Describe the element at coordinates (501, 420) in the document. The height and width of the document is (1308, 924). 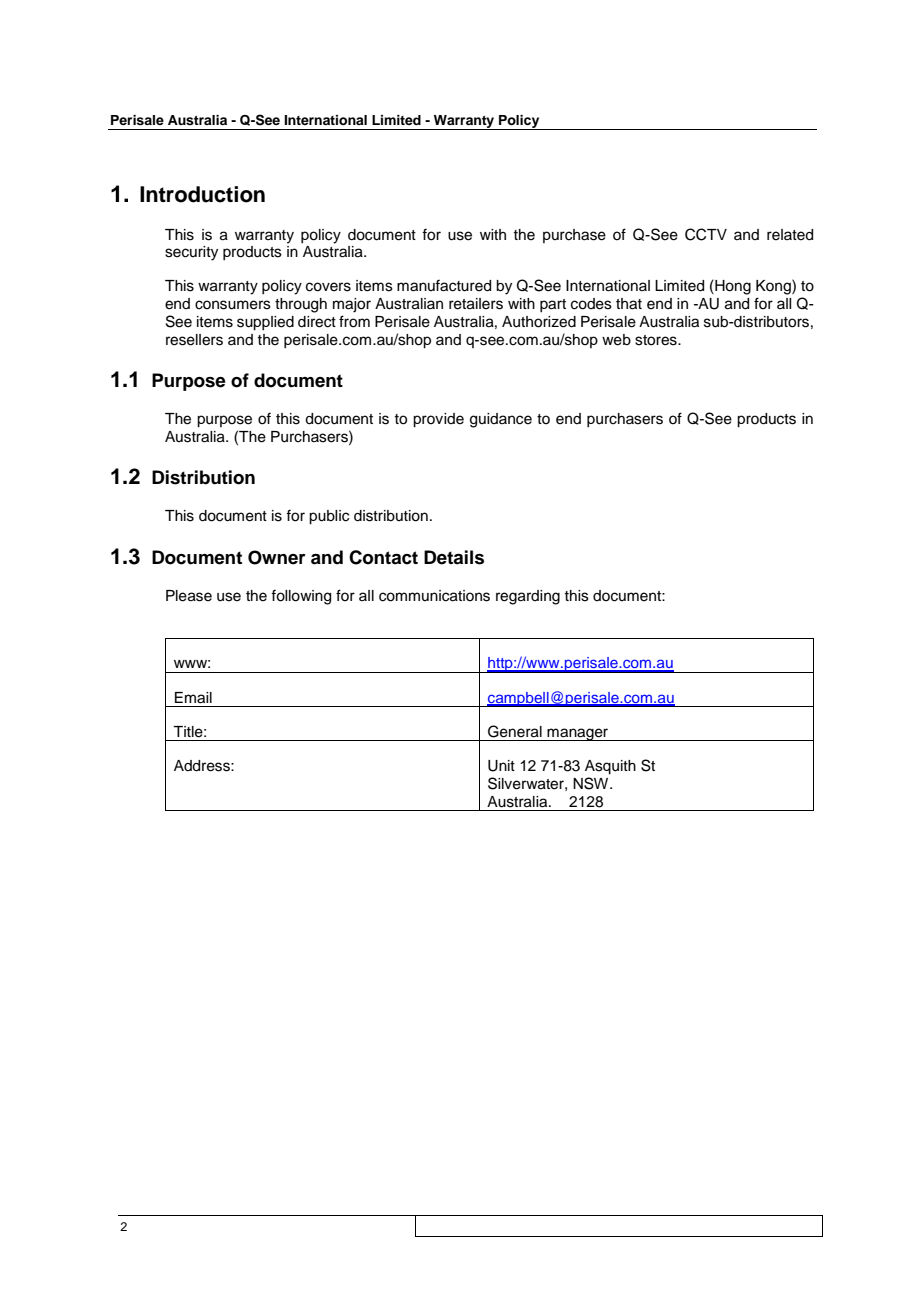
I see `guidance` at that location.
